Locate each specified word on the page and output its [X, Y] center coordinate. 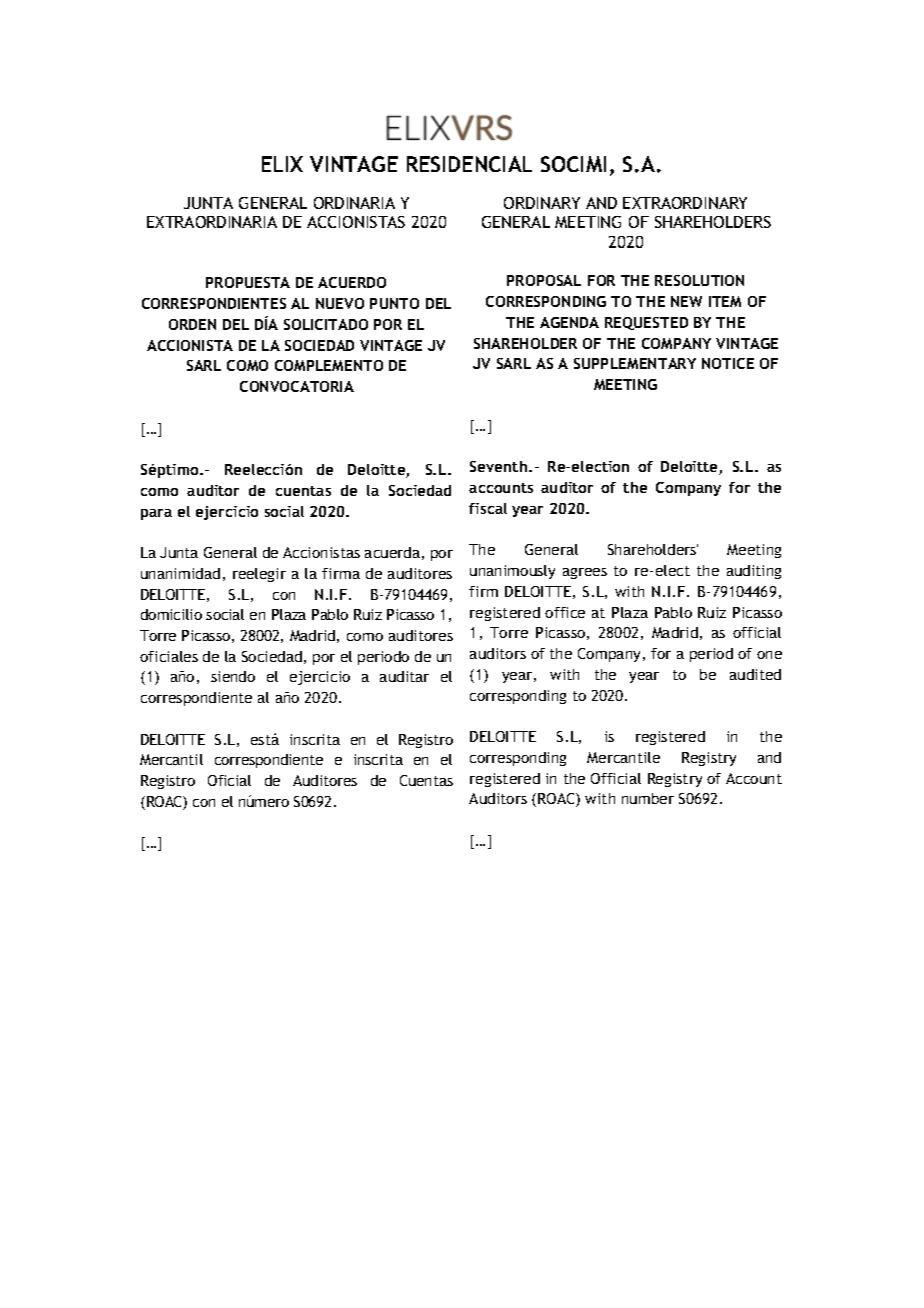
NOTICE [728, 363]
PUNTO [394, 303]
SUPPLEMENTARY [635, 363]
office [565, 612]
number [648, 798]
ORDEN [192, 324]
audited [755, 674]
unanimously [512, 572]
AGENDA [569, 322]
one [769, 655]
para [156, 514]
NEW [686, 301]
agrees [585, 573]
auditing [754, 572]
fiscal [488, 508]
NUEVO [340, 303]
